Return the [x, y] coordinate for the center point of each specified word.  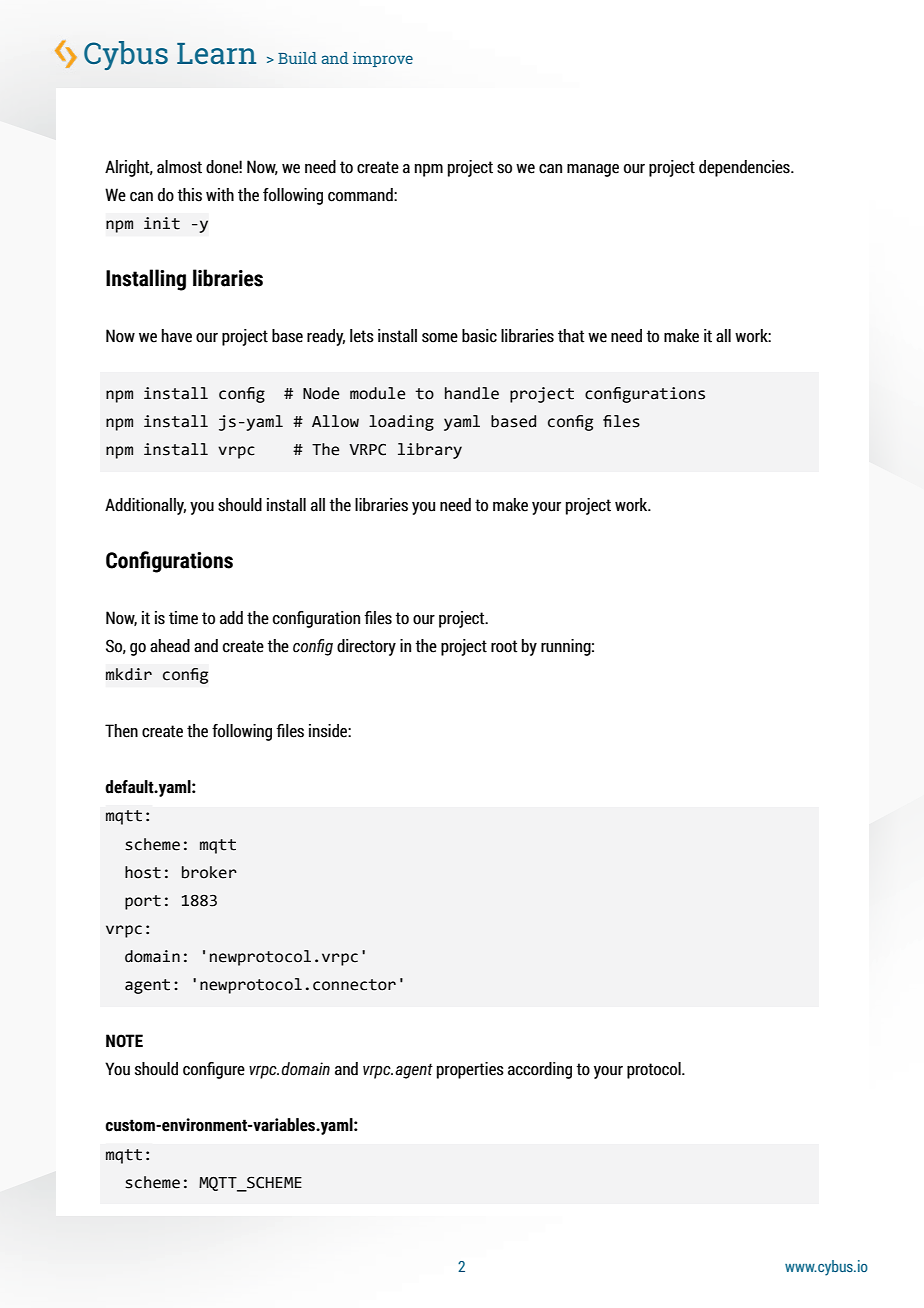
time [183, 618]
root [504, 646]
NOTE [124, 1041]
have [177, 336]
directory [366, 647]
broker [209, 872]
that [571, 336]
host [143, 872]
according [540, 1070]
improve [383, 59]
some [440, 338]
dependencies [745, 168]
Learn [216, 53]
